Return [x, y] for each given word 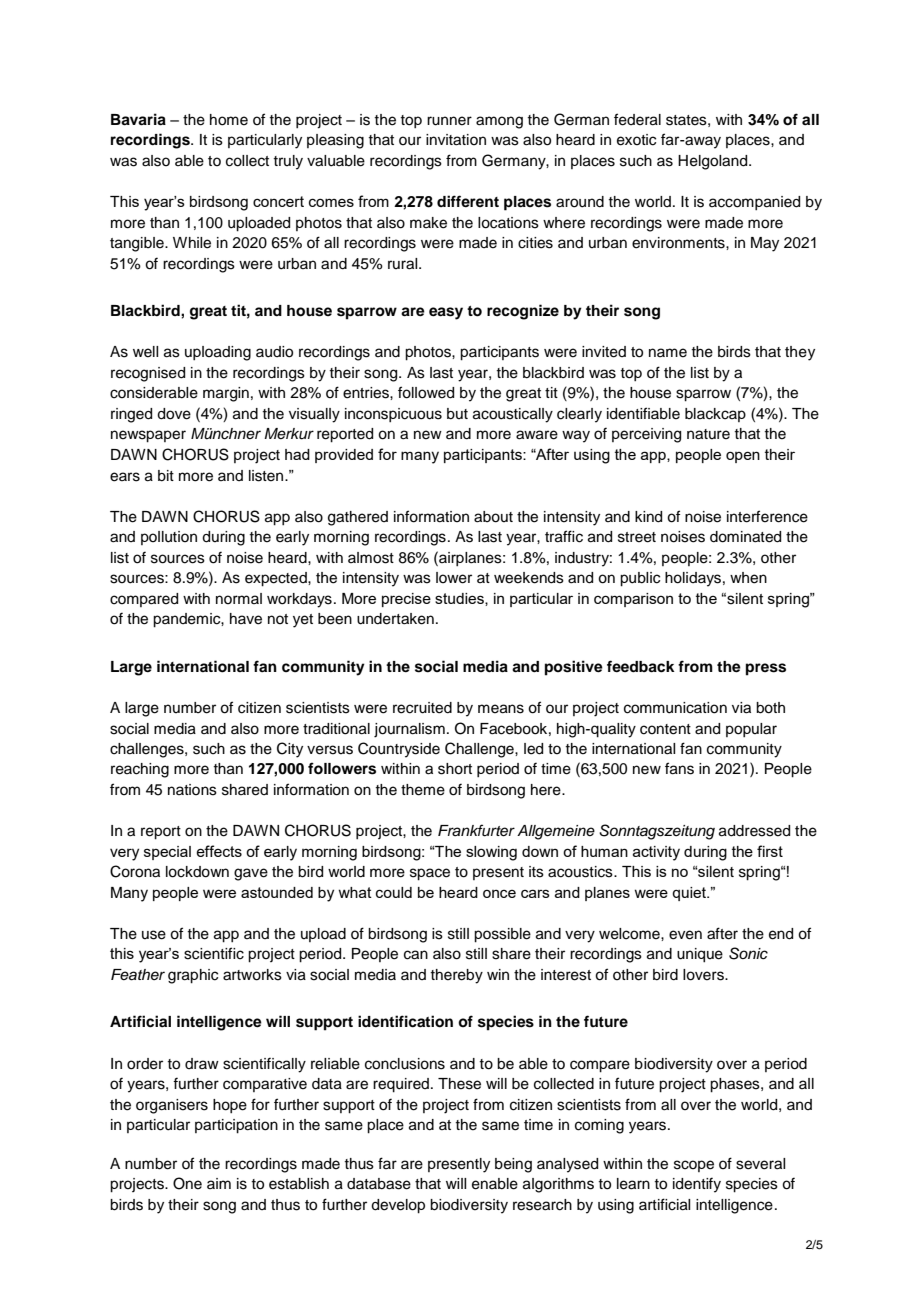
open [743, 457]
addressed [754, 831]
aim [219, 1183]
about [493, 517]
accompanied [754, 203]
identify [697, 1185]
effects [219, 851]
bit [166, 476]
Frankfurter [476, 830]
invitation [456, 140]
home [229, 120]
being [513, 1165]
